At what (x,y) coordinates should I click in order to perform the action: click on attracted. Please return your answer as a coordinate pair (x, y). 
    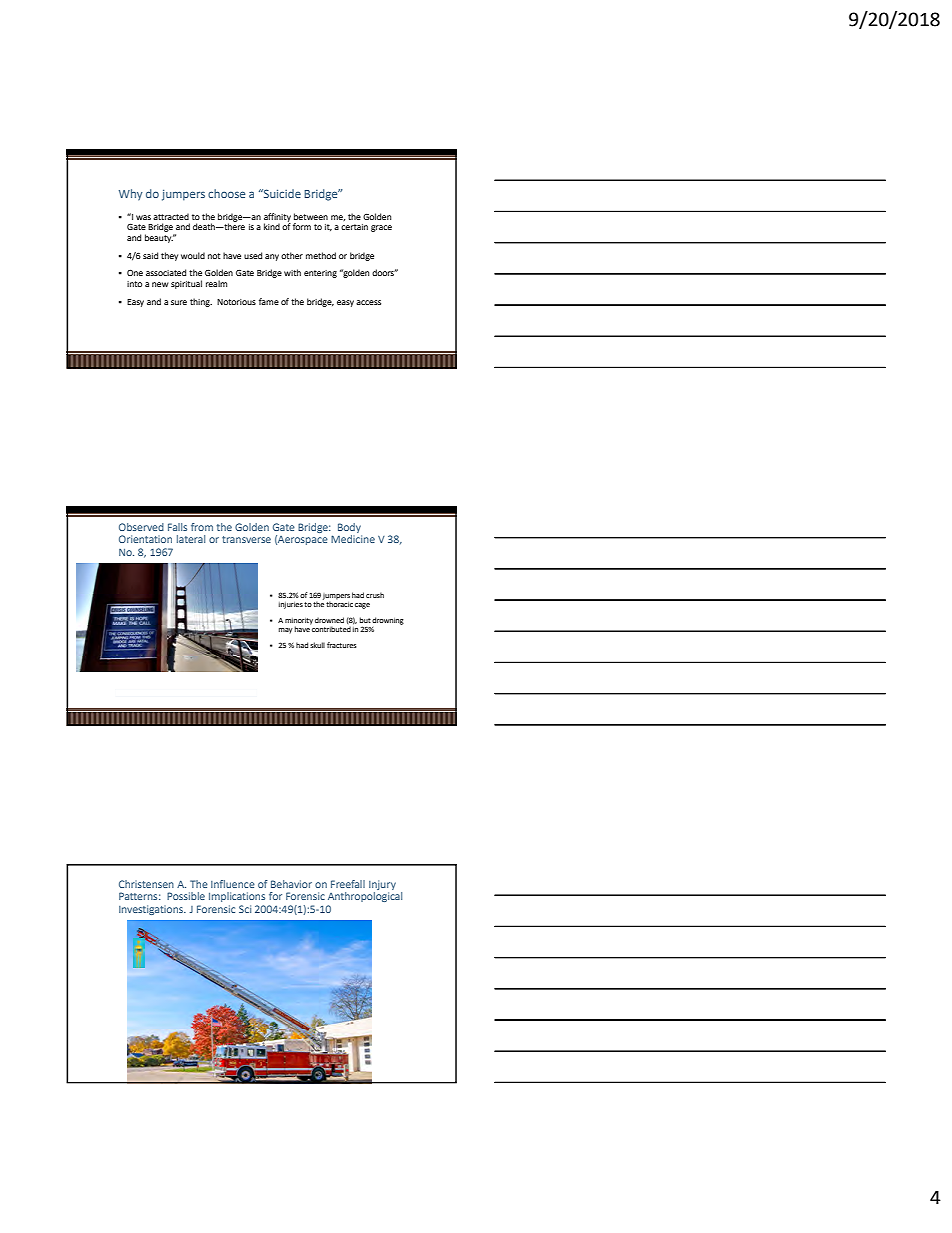
    Looking at the image, I should click on (171, 216).
